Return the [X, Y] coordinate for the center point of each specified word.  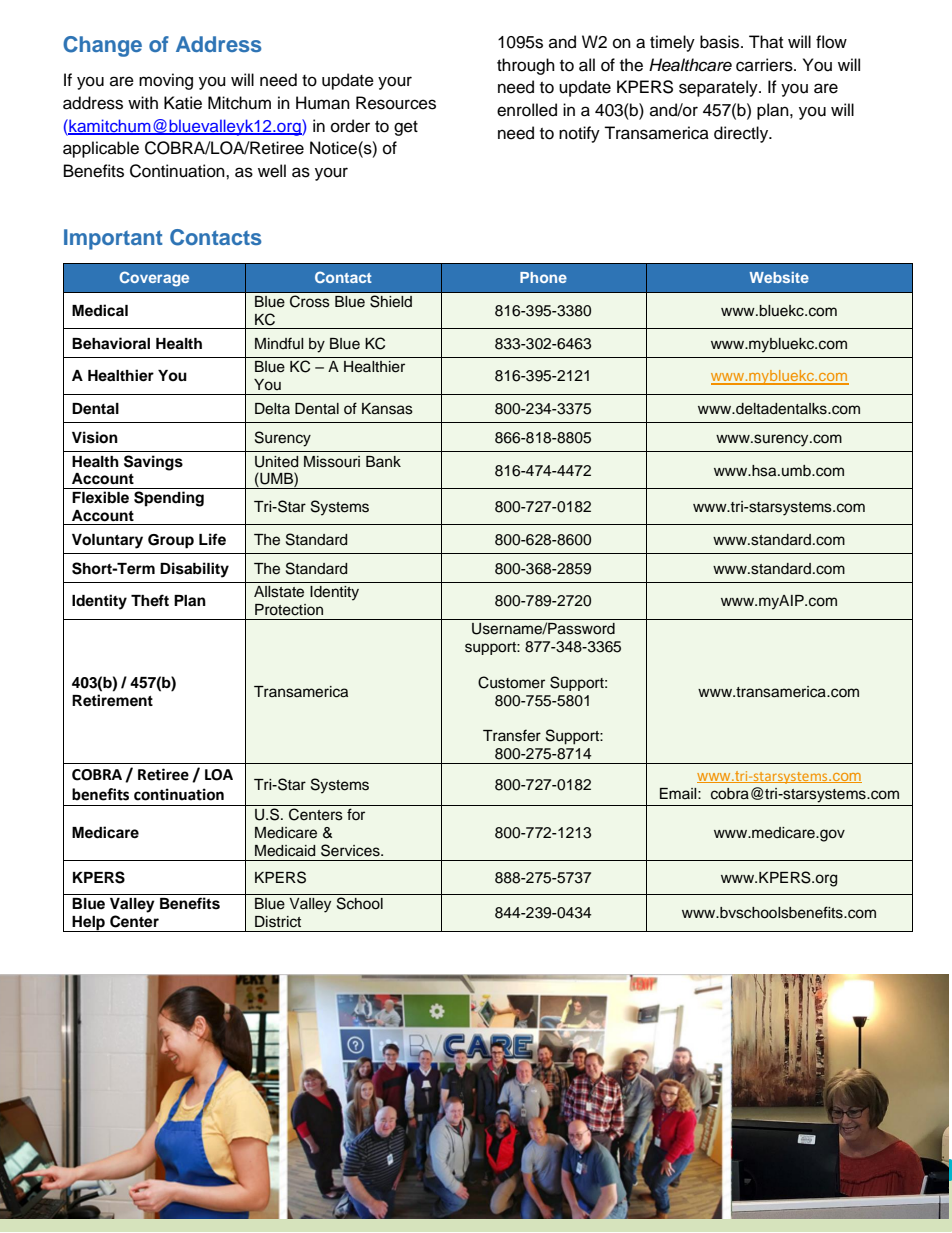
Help [88, 924]
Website [779, 277]
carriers [765, 65]
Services [351, 850]
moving [166, 81]
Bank [383, 461]
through [526, 66]
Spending [169, 499]
